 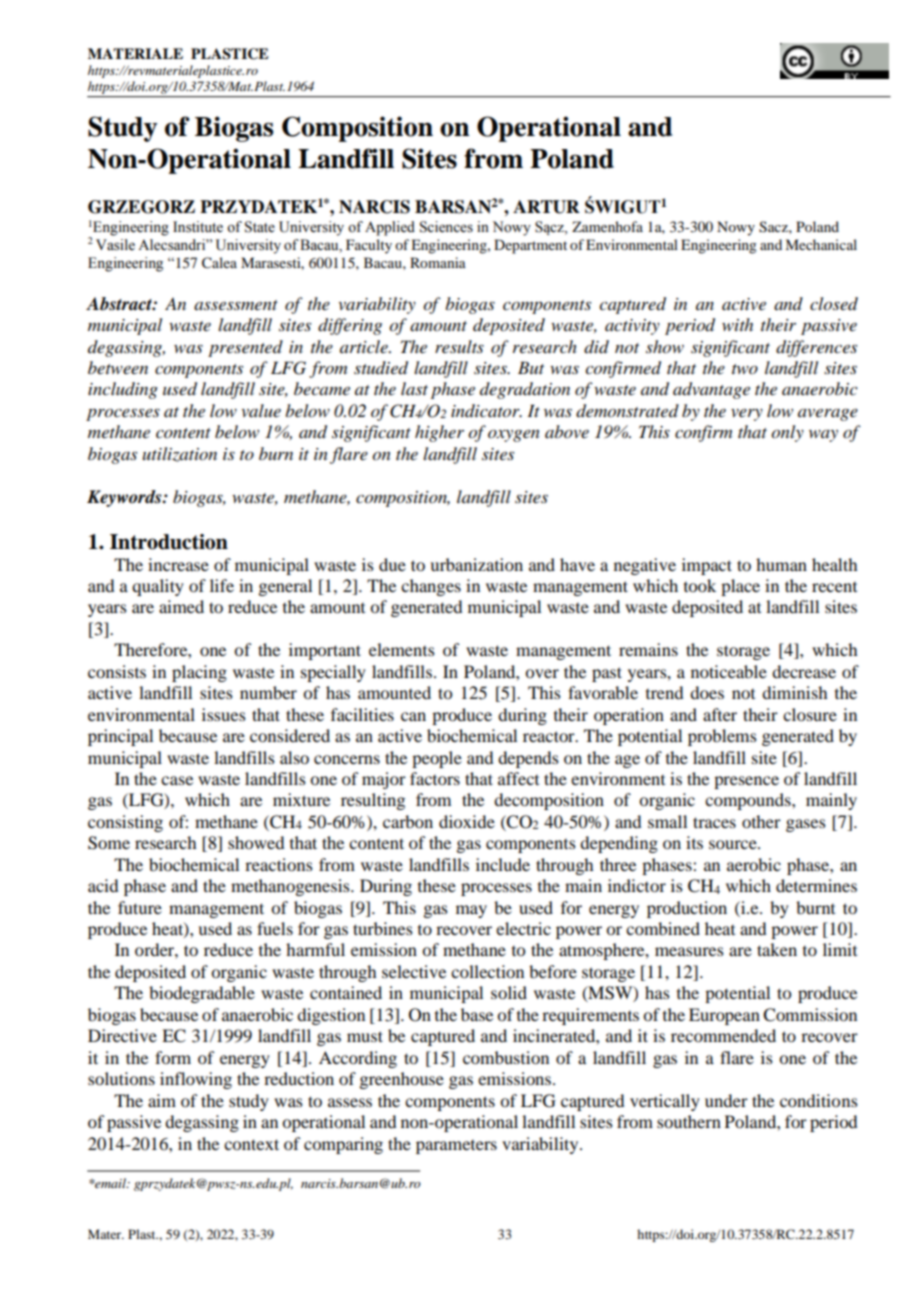 I want to click on dioxide, so click(x=467, y=821).
